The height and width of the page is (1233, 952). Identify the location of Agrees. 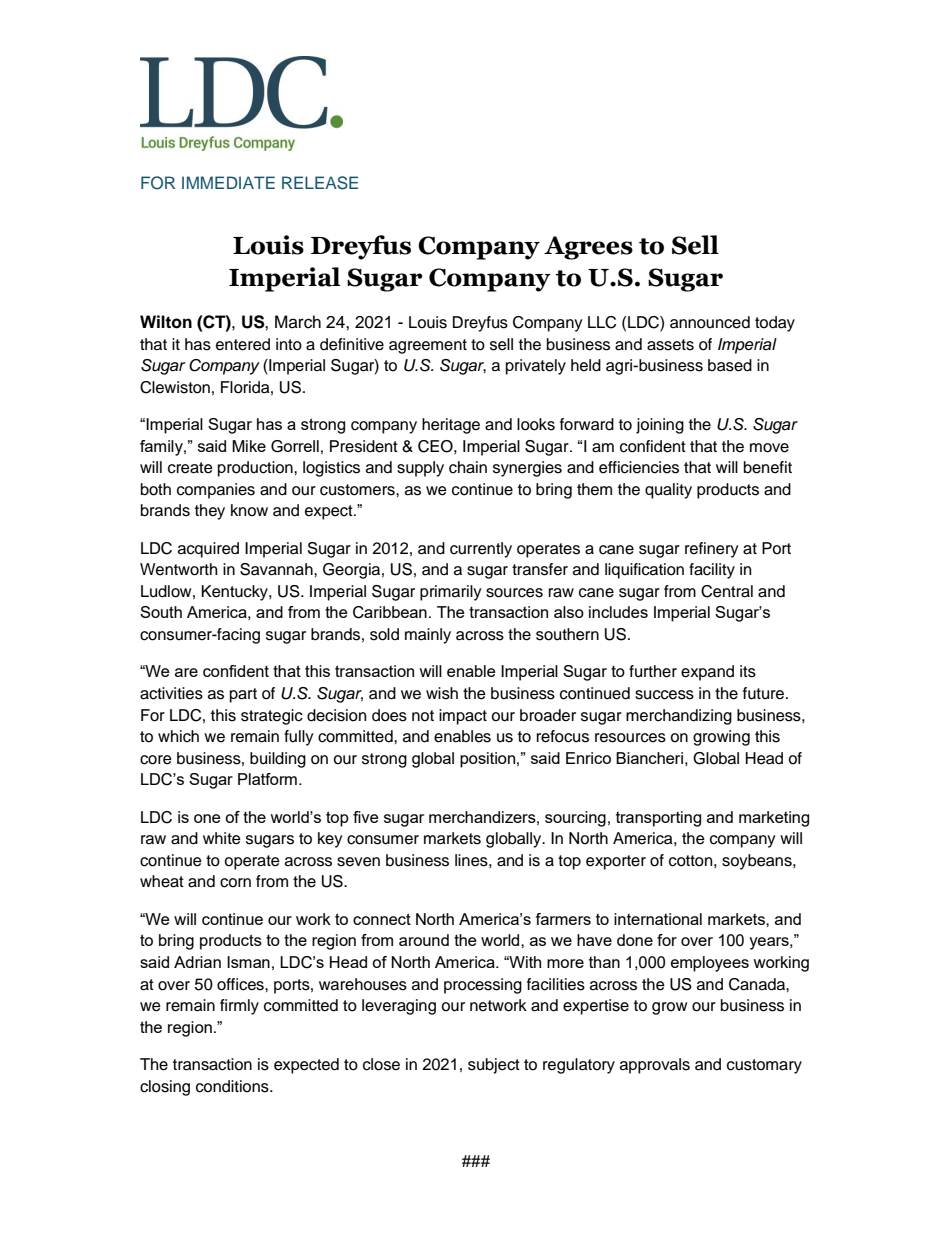
(588, 248).
